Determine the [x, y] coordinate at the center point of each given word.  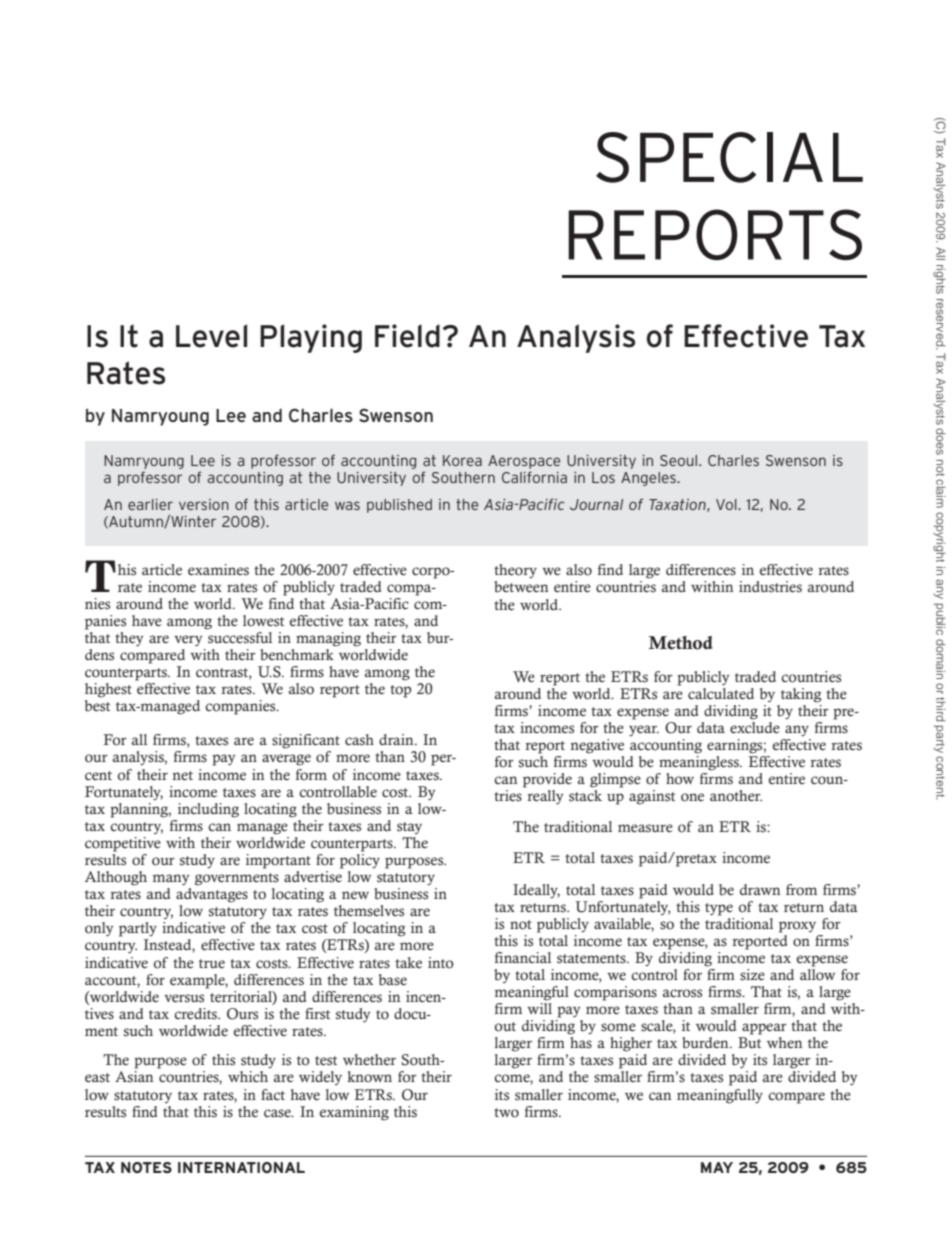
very [188, 640]
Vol [727, 504]
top [400, 691]
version [204, 504]
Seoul [680, 460]
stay [409, 828]
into [441, 963]
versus [184, 998]
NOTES [146, 1167]
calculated [721, 694]
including [208, 810]
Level [211, 336]
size [752, 975]
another [736, 796]
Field [407, 336]
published [399, 506]
